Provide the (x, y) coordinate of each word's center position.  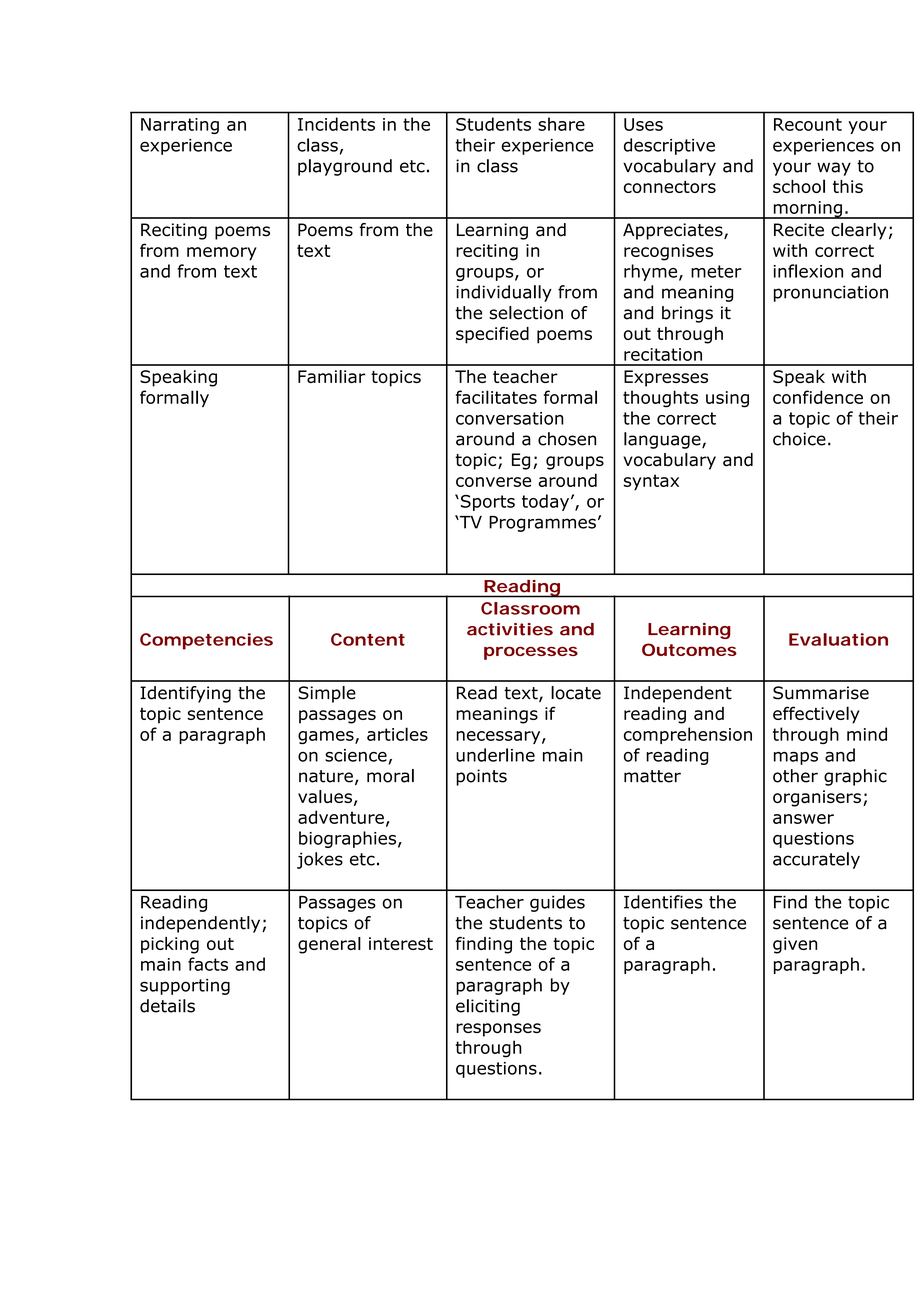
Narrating (180, 126)
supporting (185, 987)
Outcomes (689, 649)
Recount (808, 124)
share (561, 124)
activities (510, 629)
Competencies (206, 641)
